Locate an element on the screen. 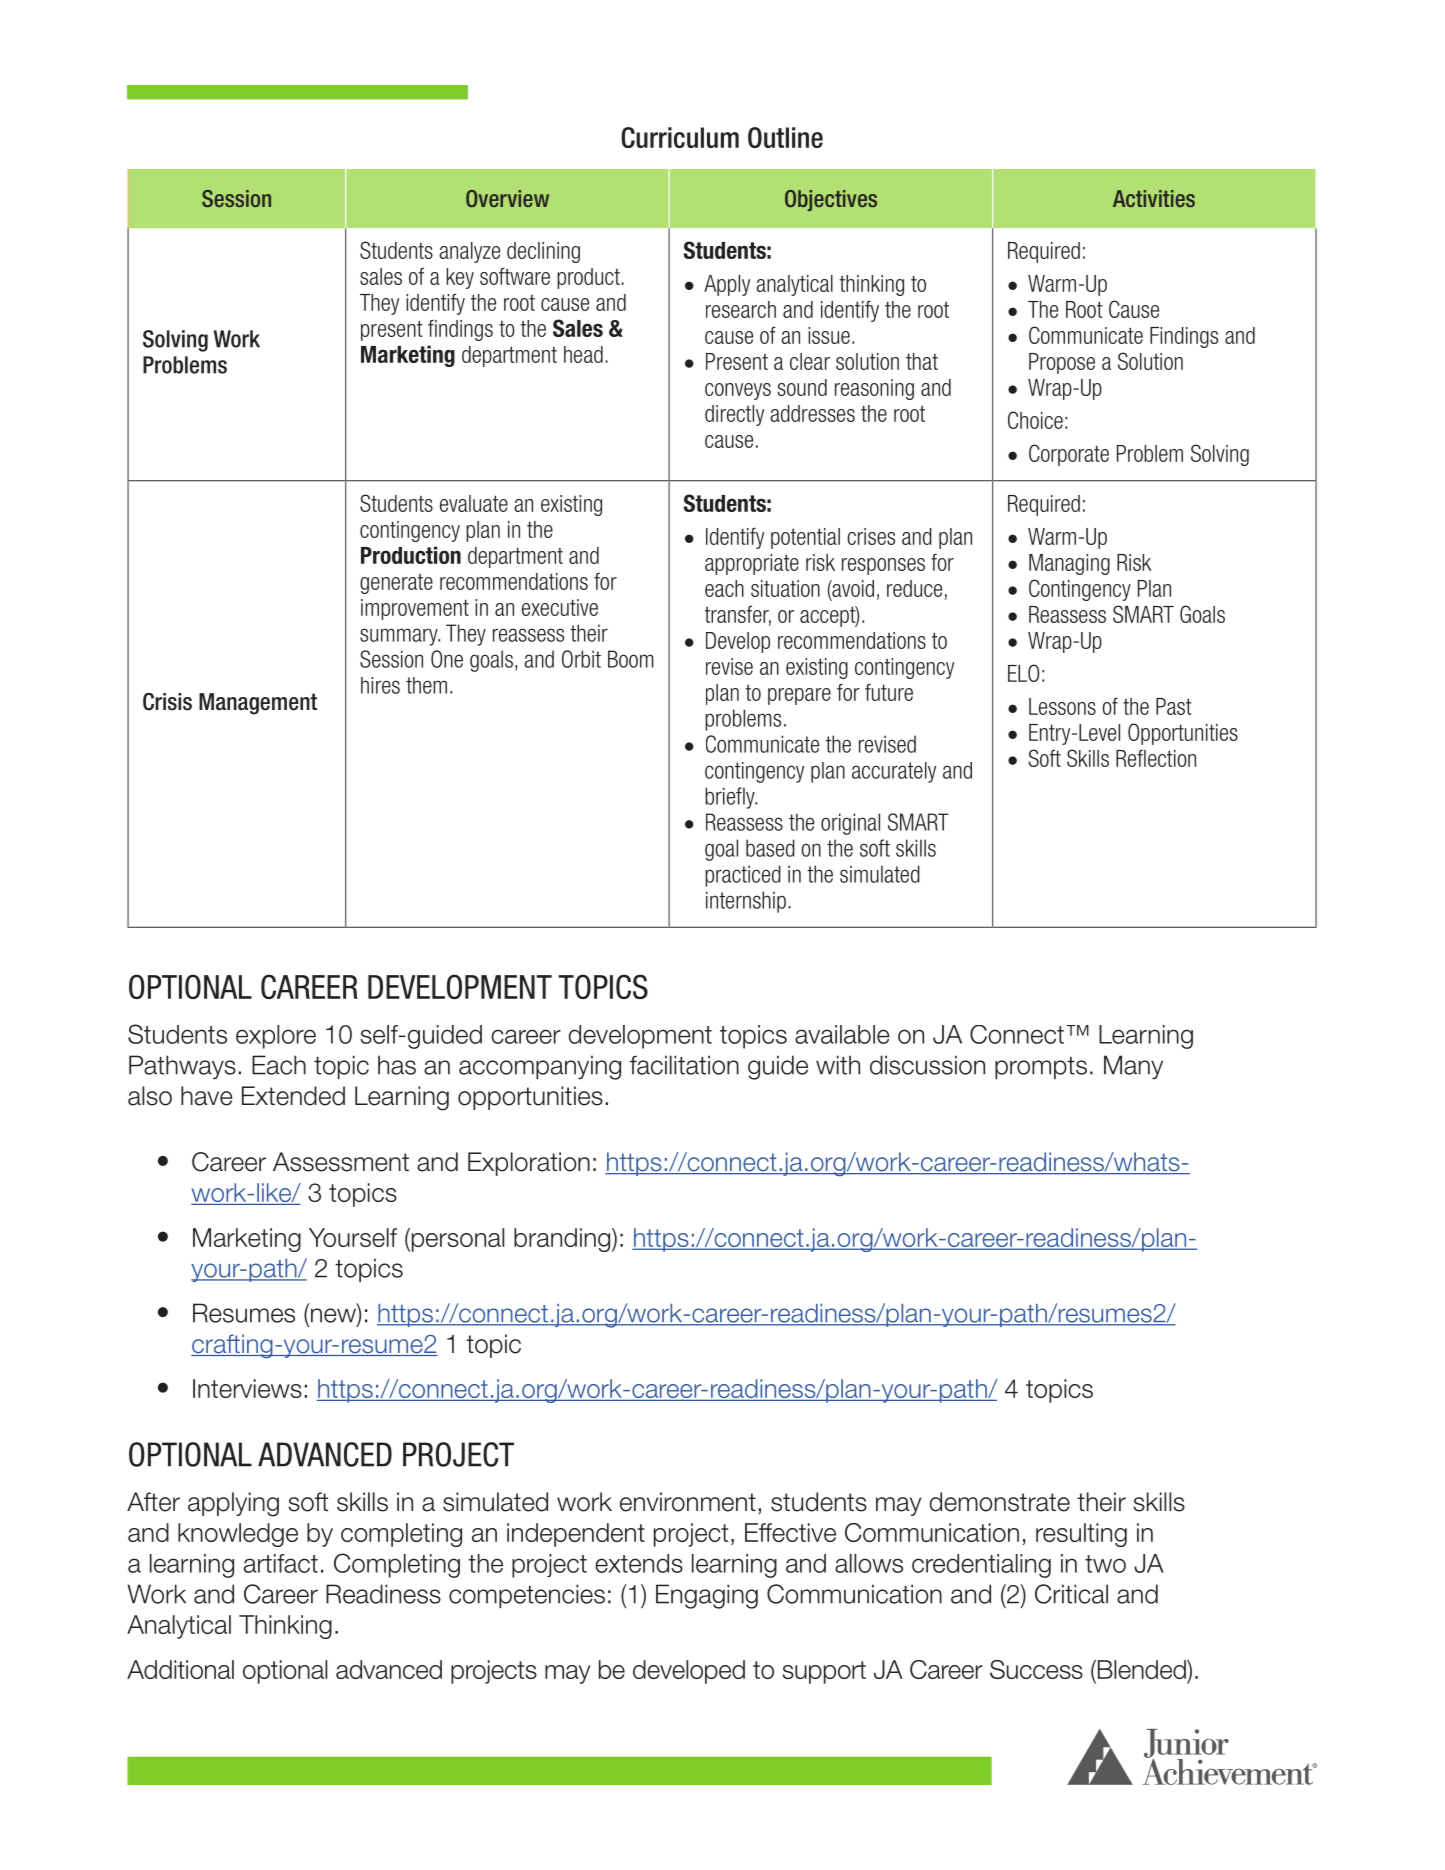  analyze is located at coordinates (469, 252).
